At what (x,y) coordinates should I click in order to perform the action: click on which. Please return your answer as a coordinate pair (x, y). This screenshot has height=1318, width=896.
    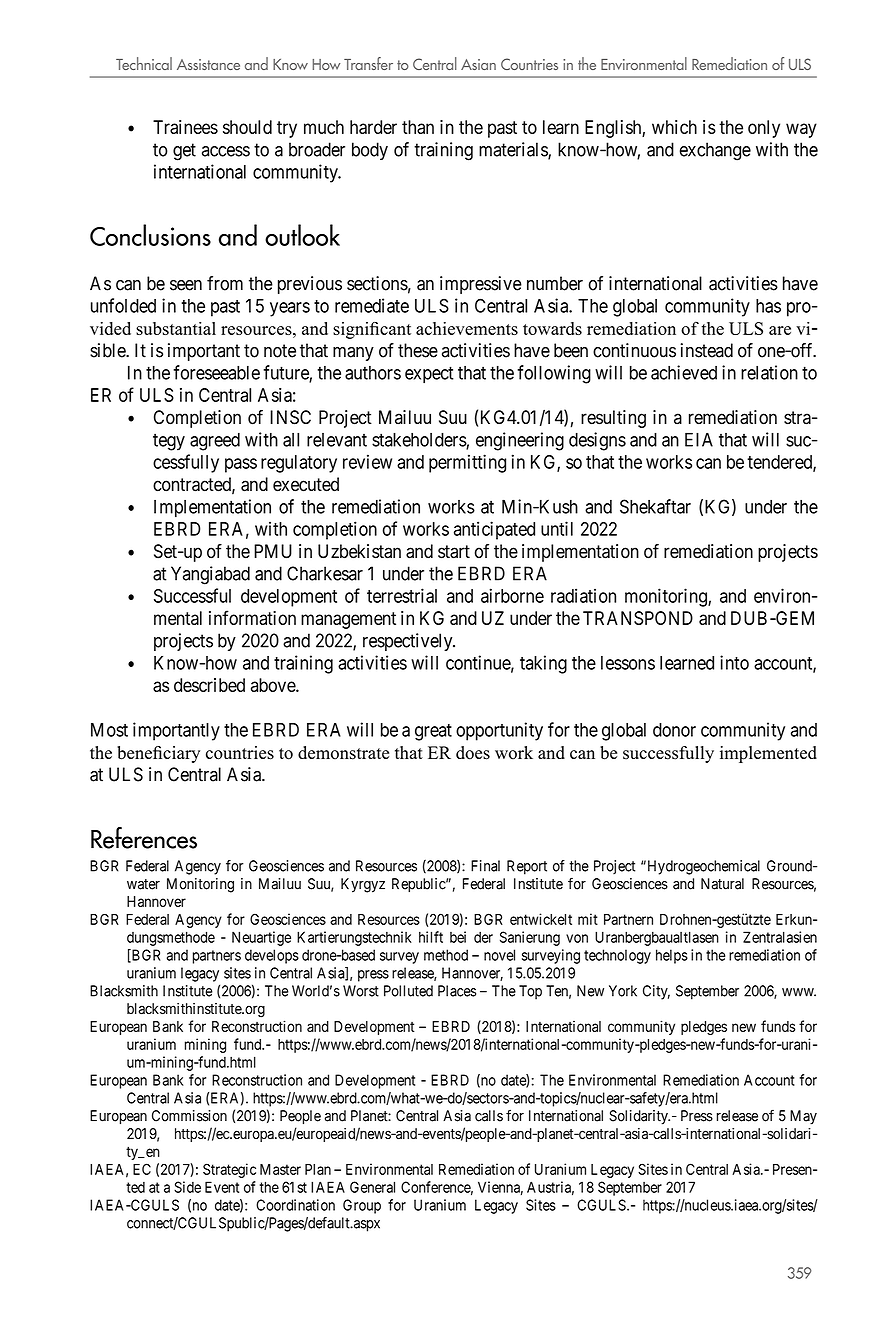
    Looking at the image, I should click on (674, 127).
